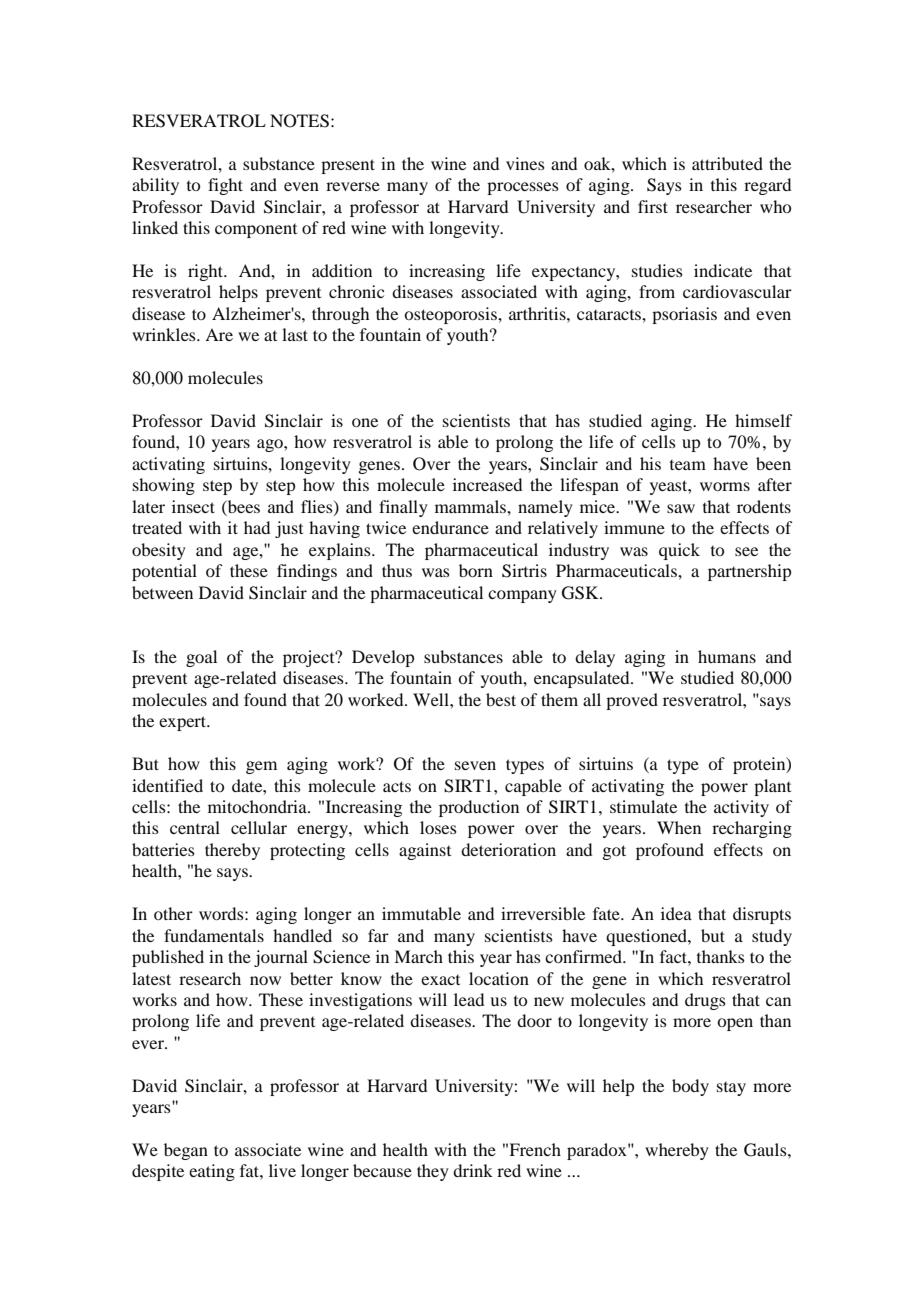  Describe the element at coordinates (727, 163) in the screenshot. I see `attributed` at that location.
